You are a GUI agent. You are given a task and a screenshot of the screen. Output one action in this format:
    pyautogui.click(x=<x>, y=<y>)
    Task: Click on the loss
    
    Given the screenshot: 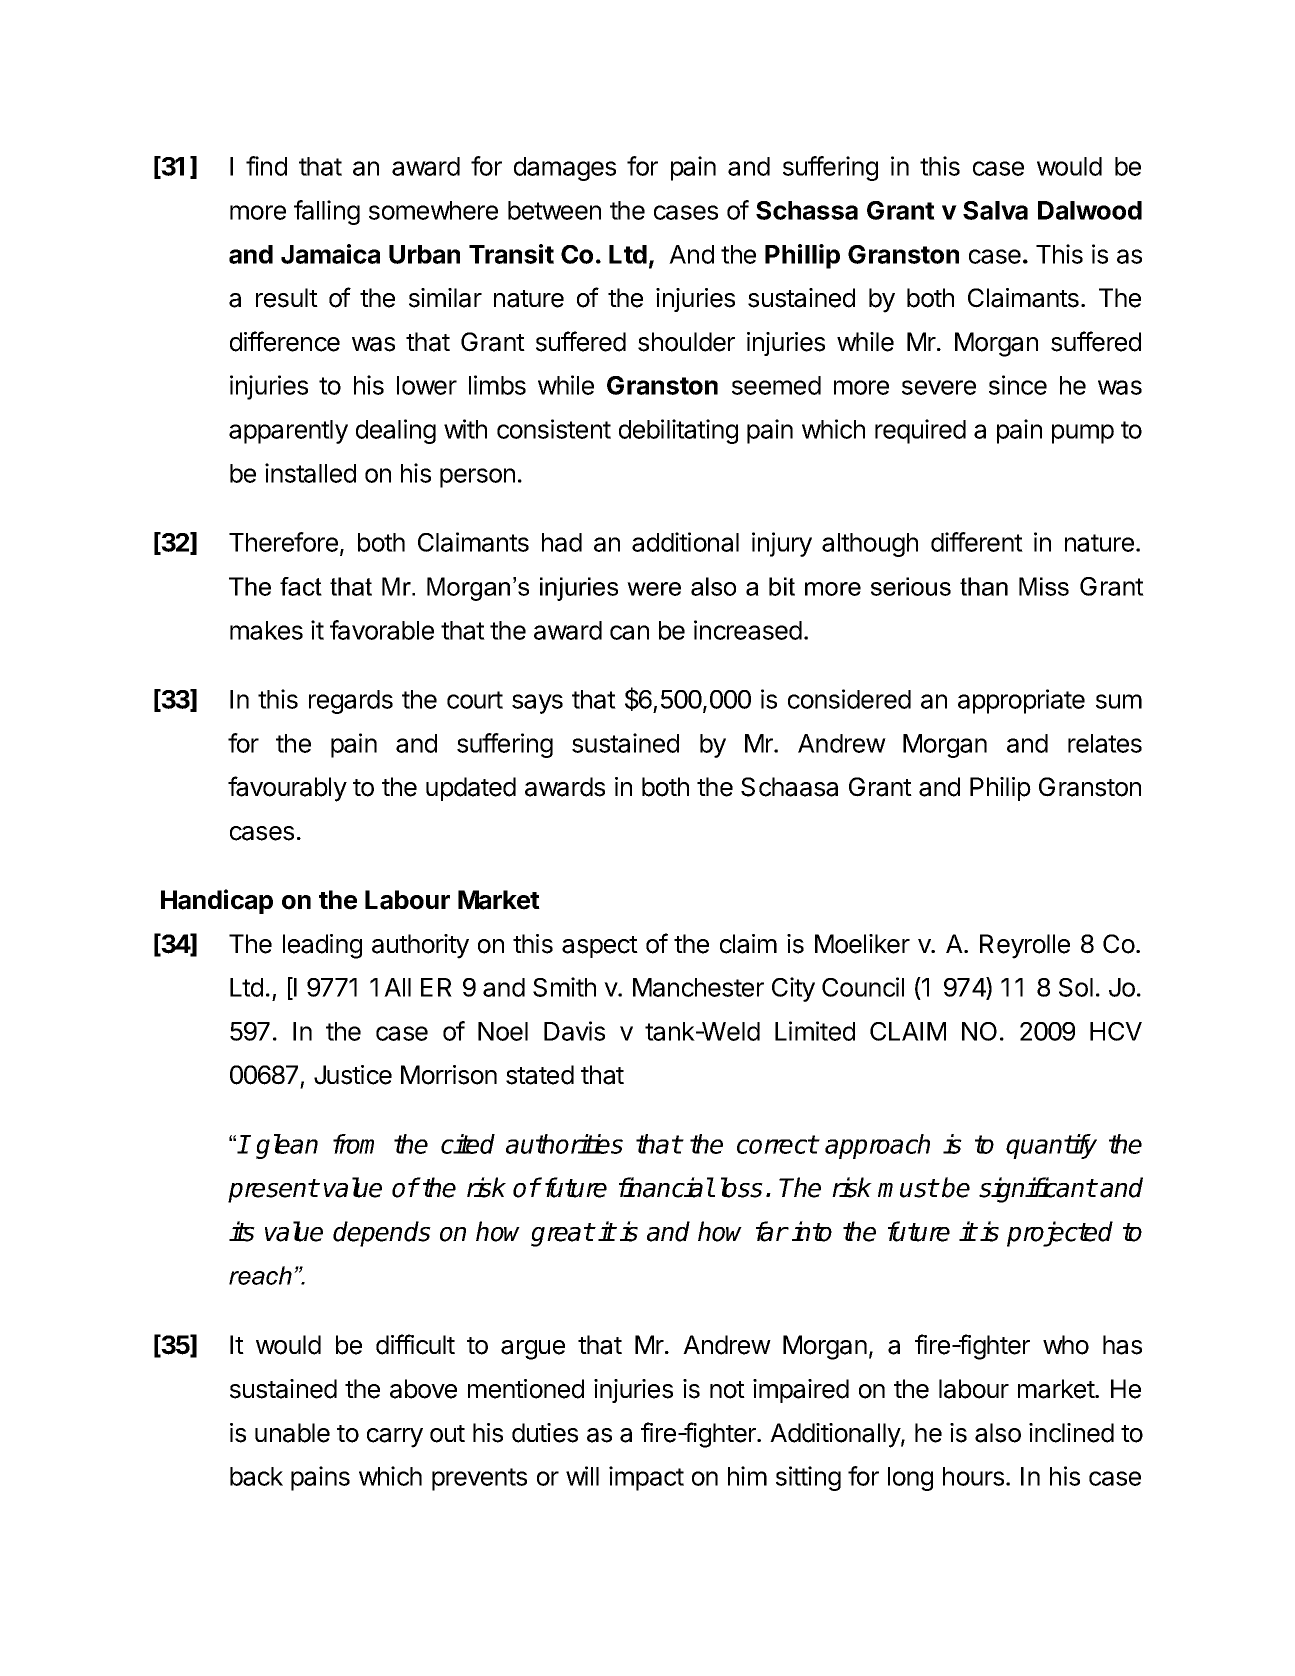 What is the action you would take?
    pyautogui.click(x=742, y=1187)
